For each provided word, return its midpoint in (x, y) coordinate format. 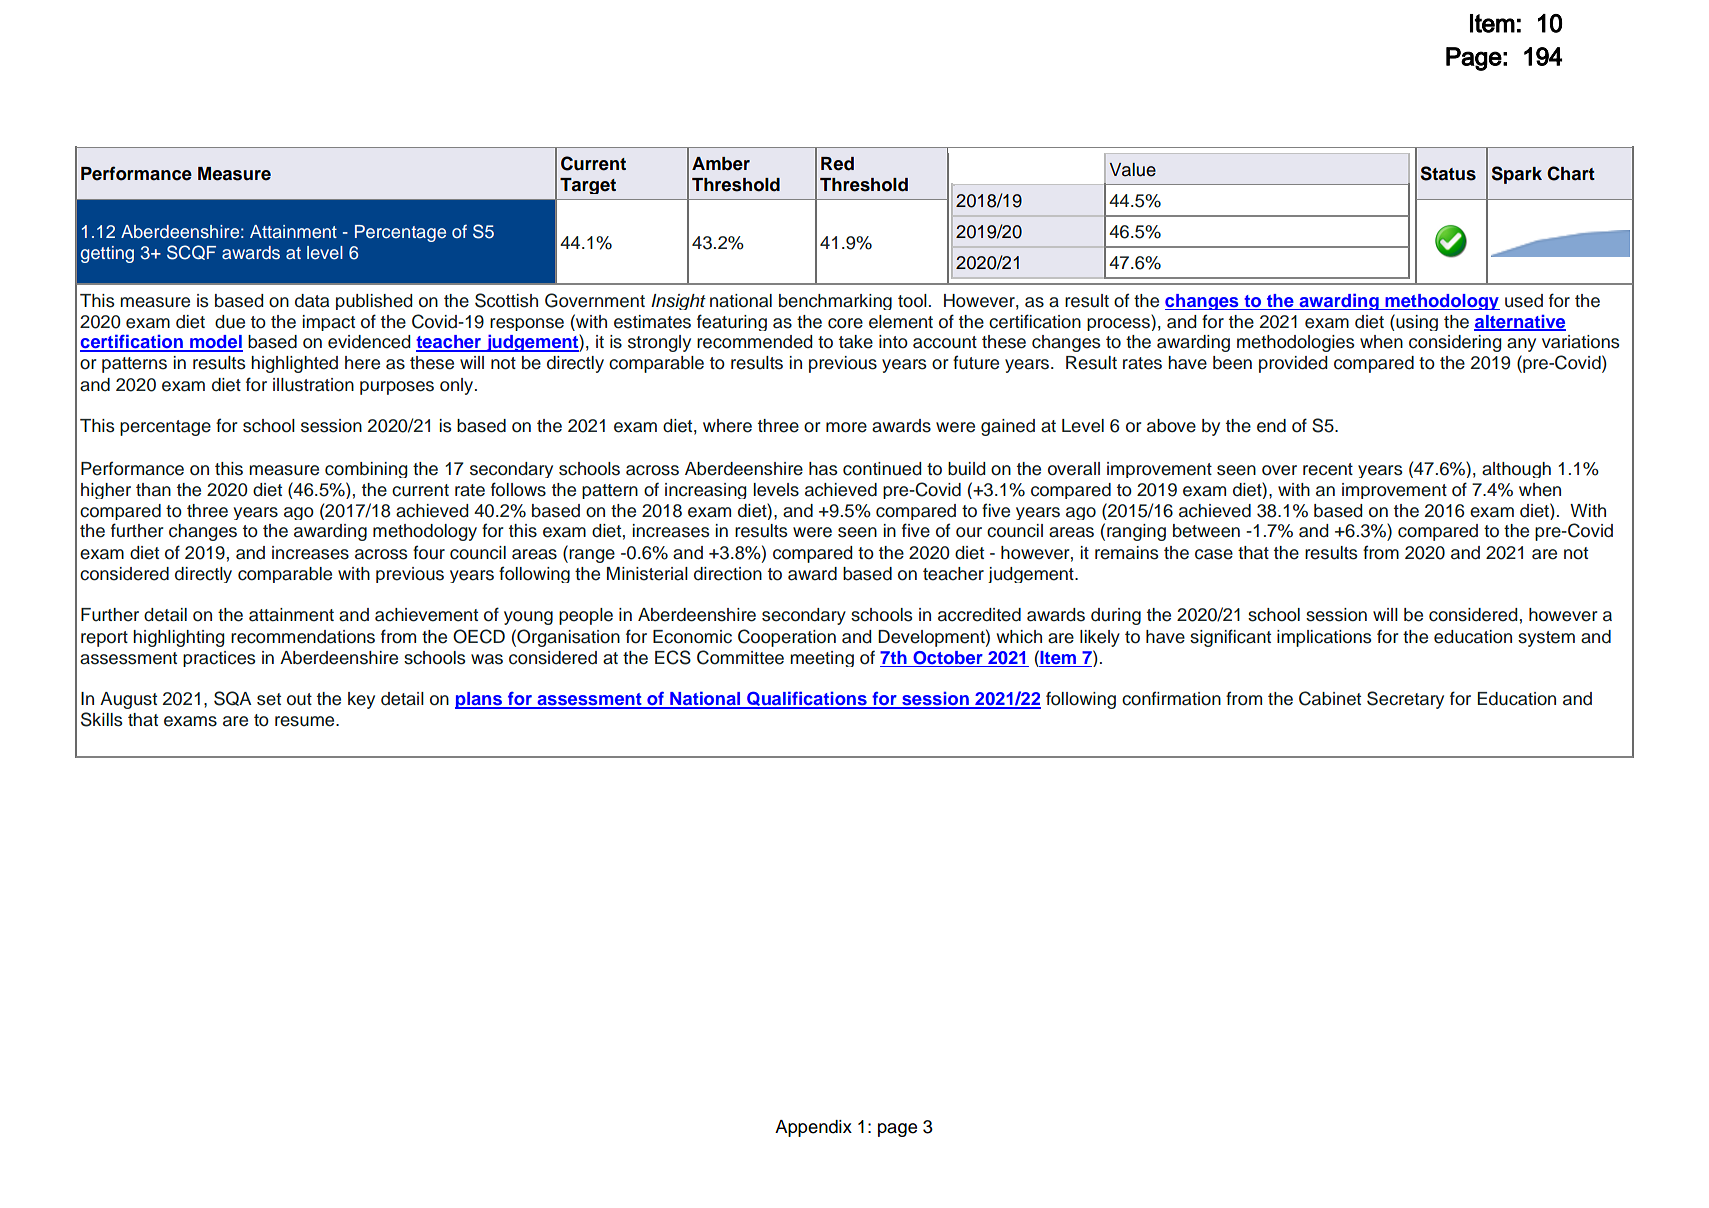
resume (306, 721)
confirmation (1171, 698)
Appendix (813, 1128)
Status (1448, 173)
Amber (721, 164)
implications (1324, 638)
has (823, 469)
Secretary (1405, 700)
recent (1328, 469)
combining (366, 470)
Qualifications (807, 700)
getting (107, 254)
